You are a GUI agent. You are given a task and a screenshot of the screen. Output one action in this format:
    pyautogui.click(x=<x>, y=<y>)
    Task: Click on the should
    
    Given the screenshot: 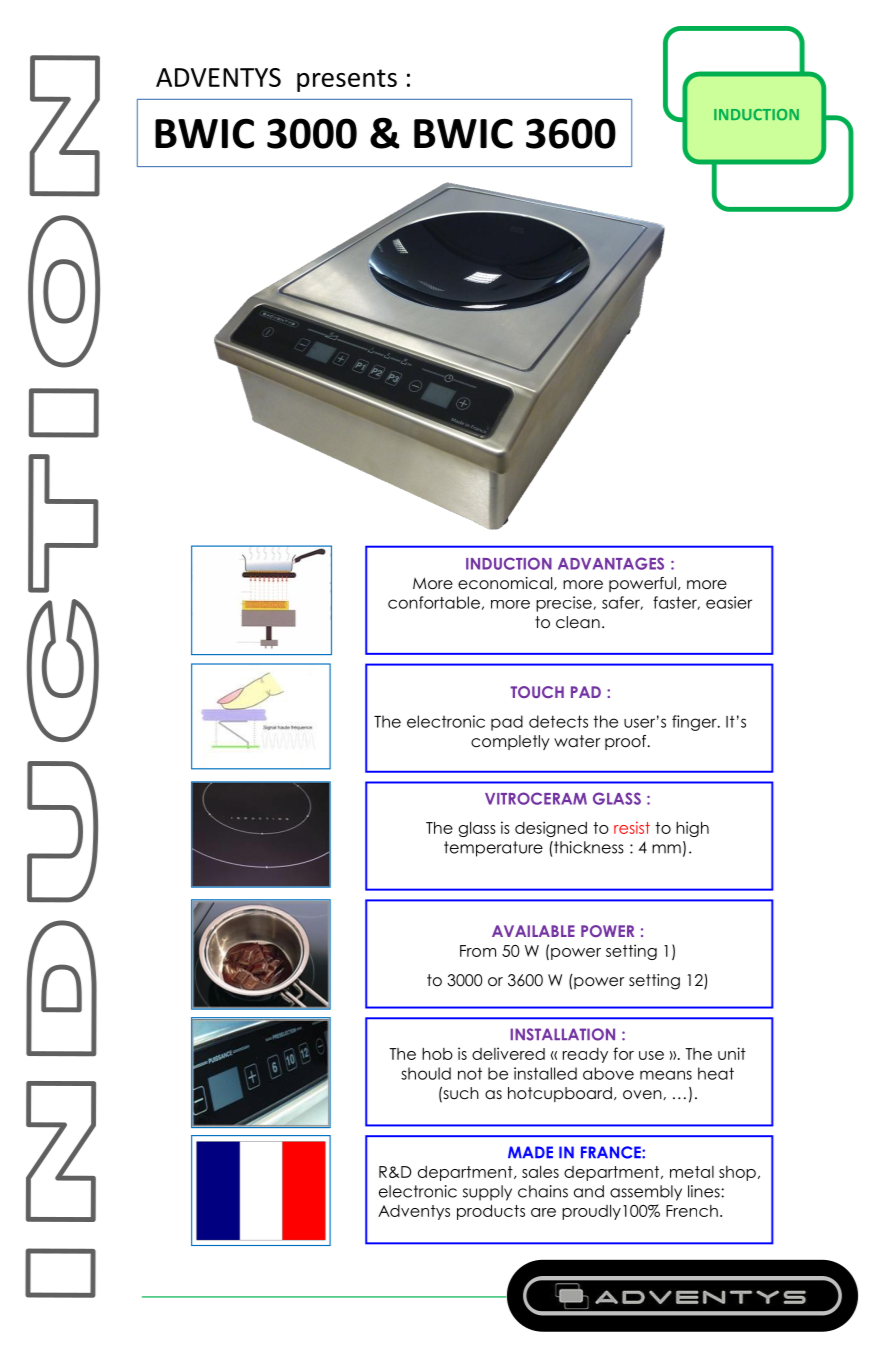 What is the action you would take?
    pyautogui.click(x=426, y=1073)
